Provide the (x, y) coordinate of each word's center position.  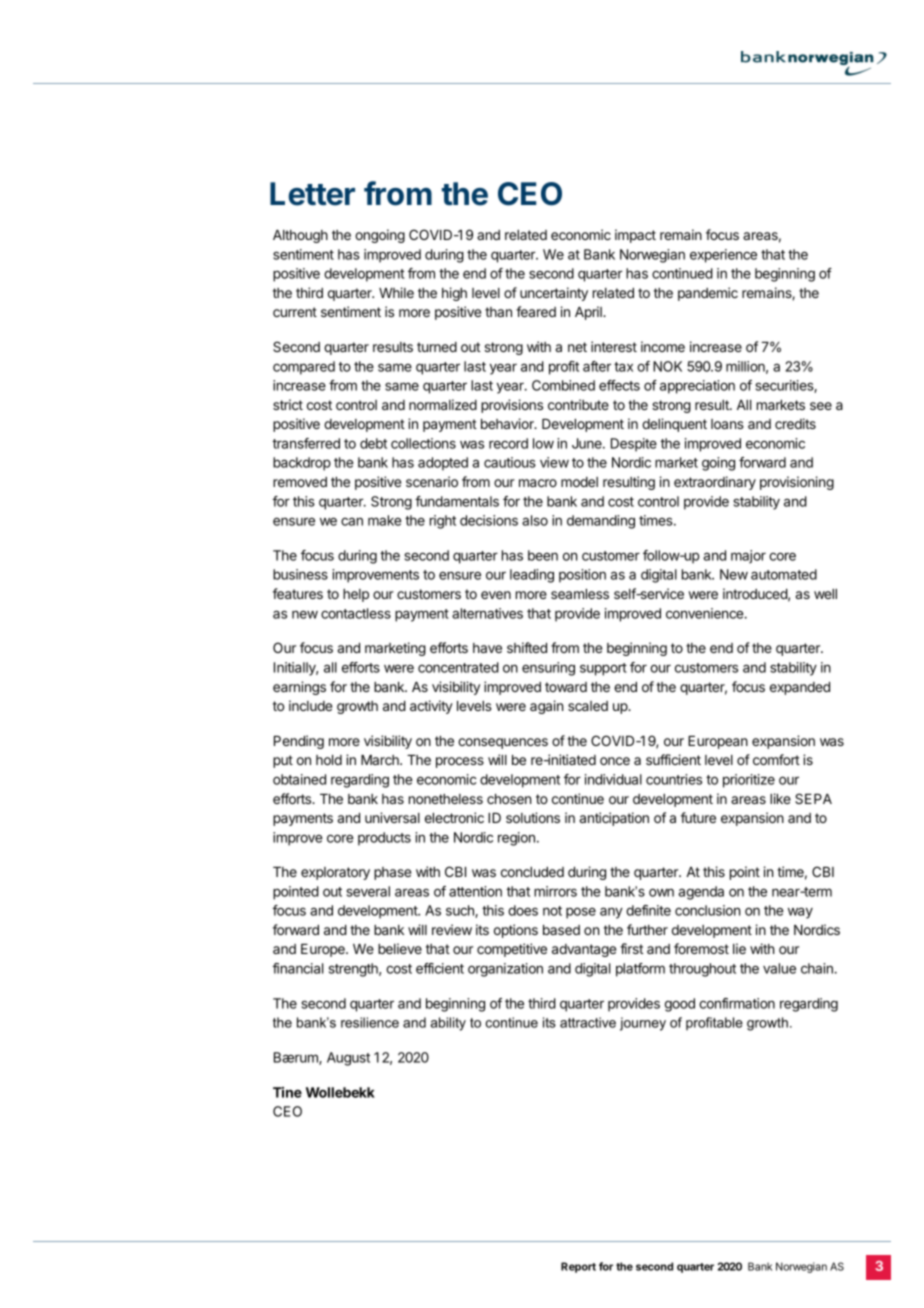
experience (723, 256)
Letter (312, 194)
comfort (776, 759)
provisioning (797, 483)
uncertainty (554, 294)
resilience (370, 1022)
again (546, 707)
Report (578, 1267)
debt (373, 443)
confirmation (737, 1003)
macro (538, 483)
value (779, 968)
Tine (287, 1092)
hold (329, 760)
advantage (584, 950)
